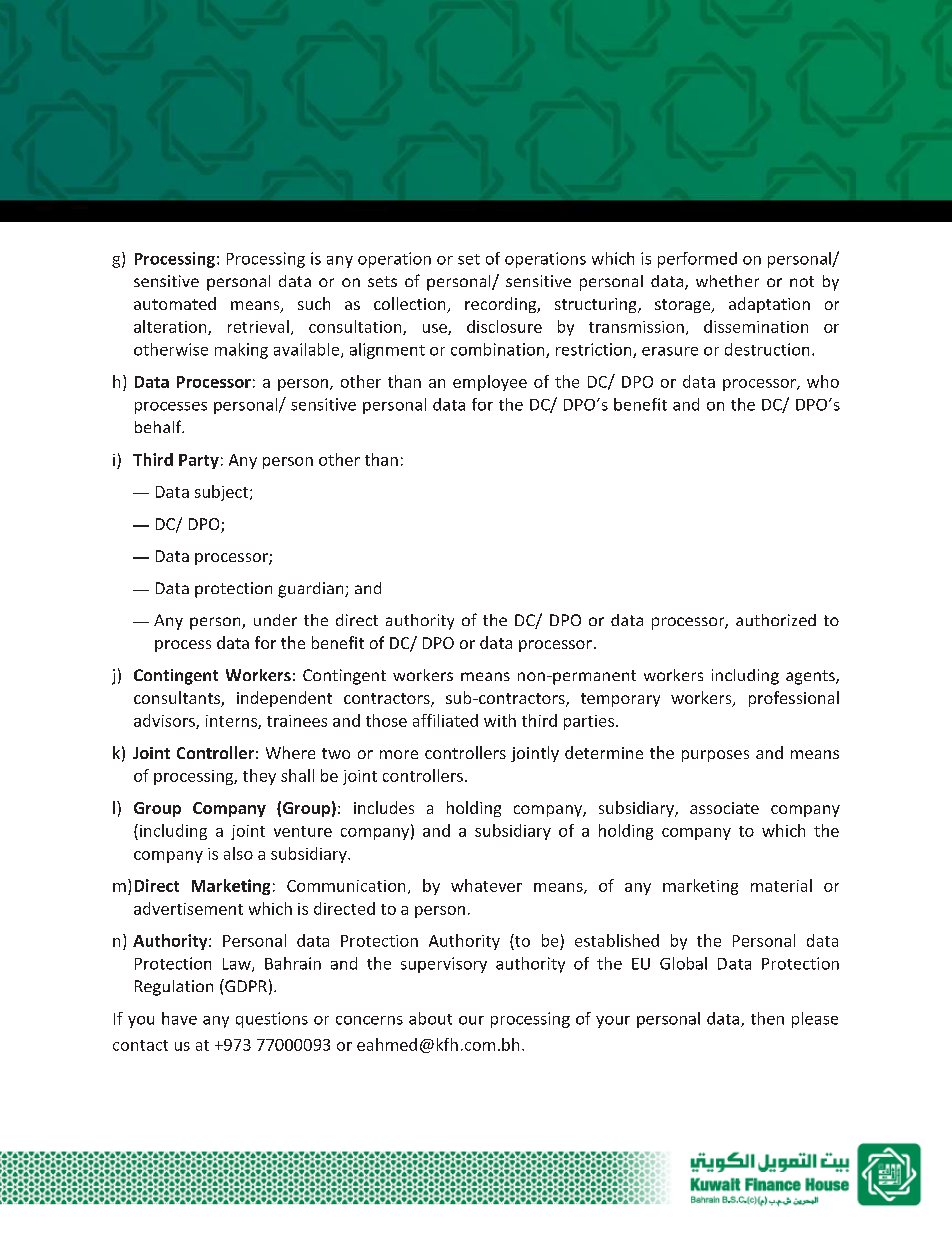 The width and height of the document is (952, 1233). Describe the element at coordinates (504, 326) in the document. I see `disclosure` at that location.
